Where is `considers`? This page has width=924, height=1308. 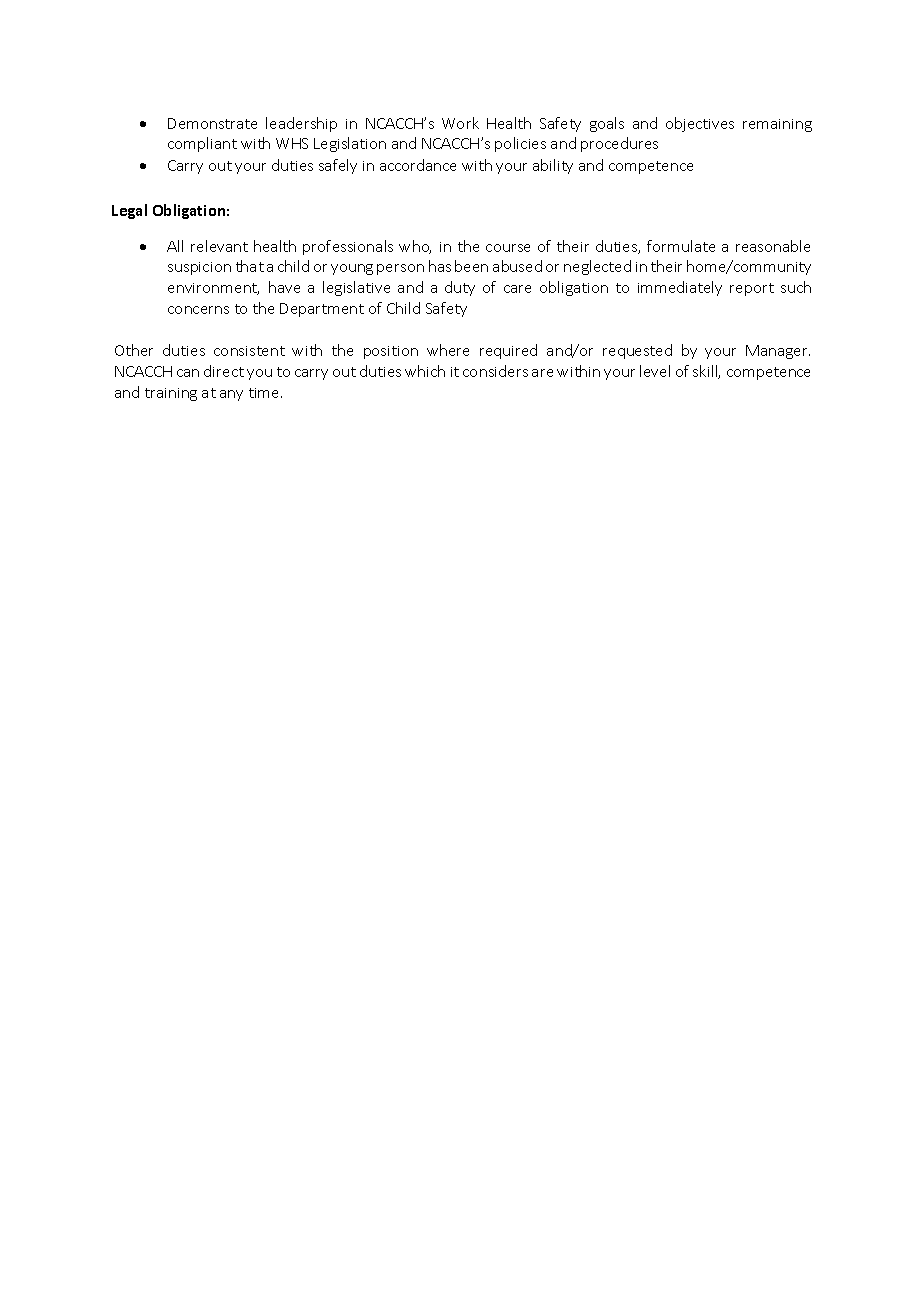 considers is located at coordinates (495, 371).
